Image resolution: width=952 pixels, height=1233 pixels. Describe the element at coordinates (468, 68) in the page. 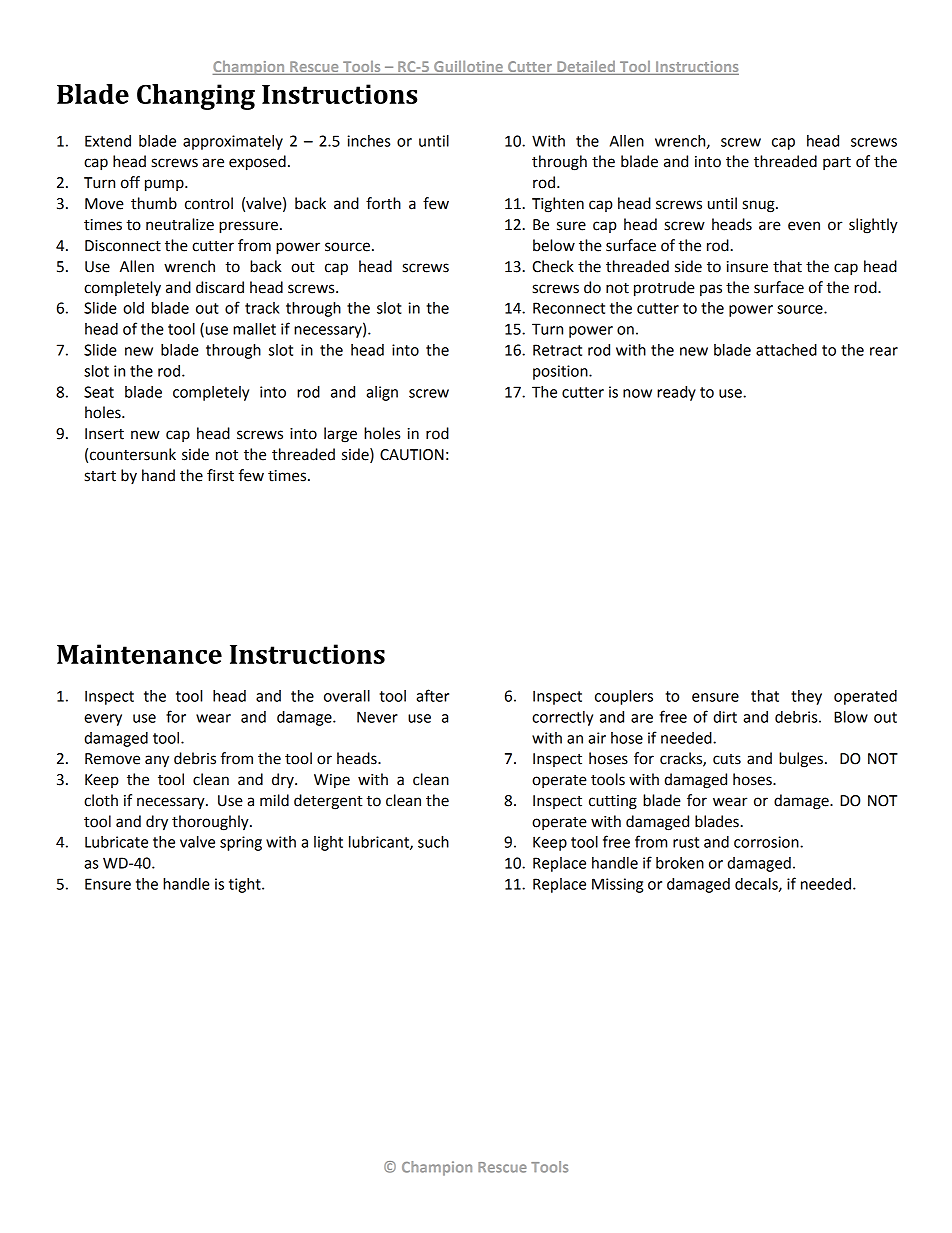

I see `Guillotine` at that location.
